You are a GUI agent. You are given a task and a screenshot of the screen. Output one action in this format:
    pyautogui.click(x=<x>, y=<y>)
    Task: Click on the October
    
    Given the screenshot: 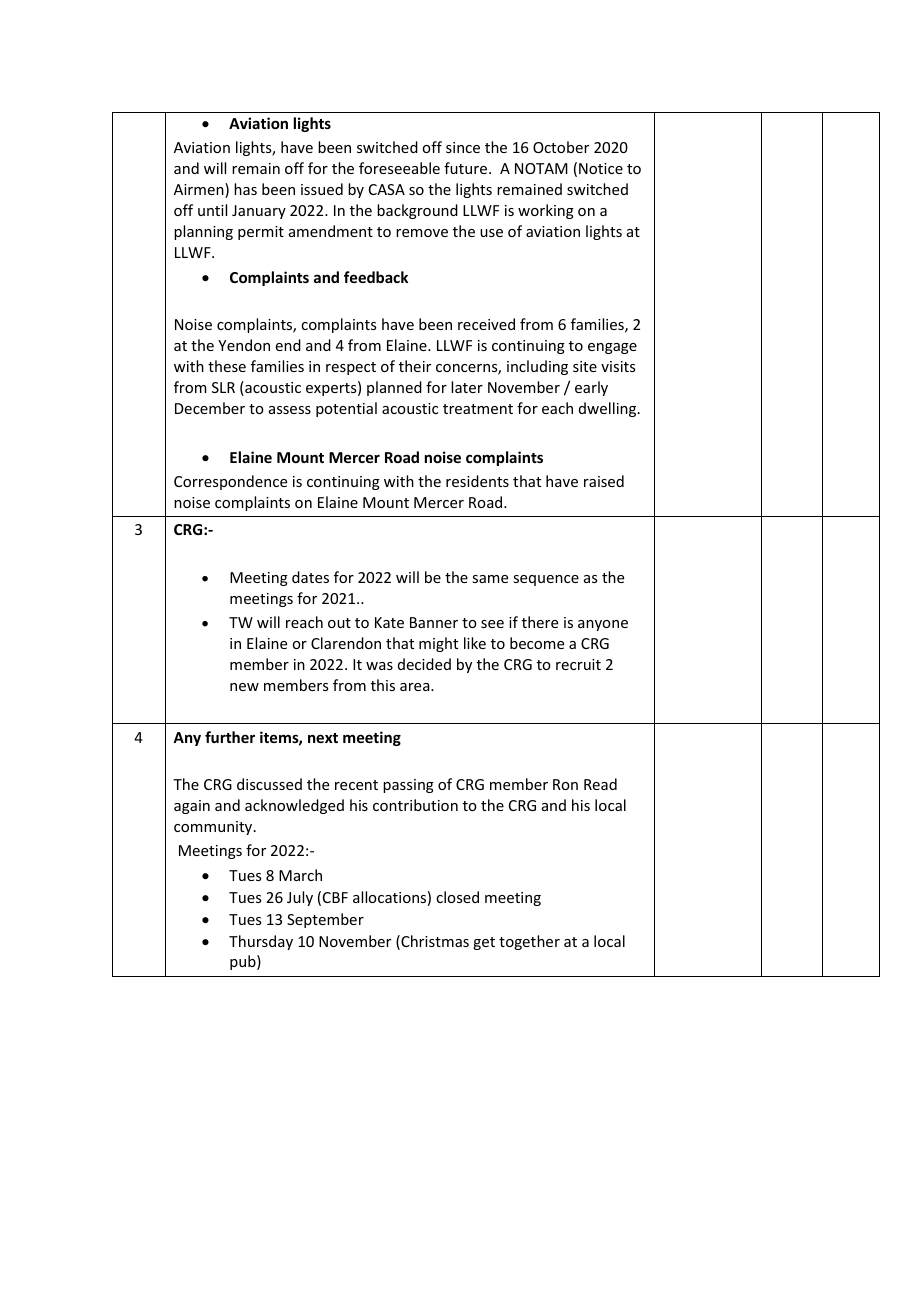 What is the action you would take?
    pyautogui.click(x=561, y=147)
